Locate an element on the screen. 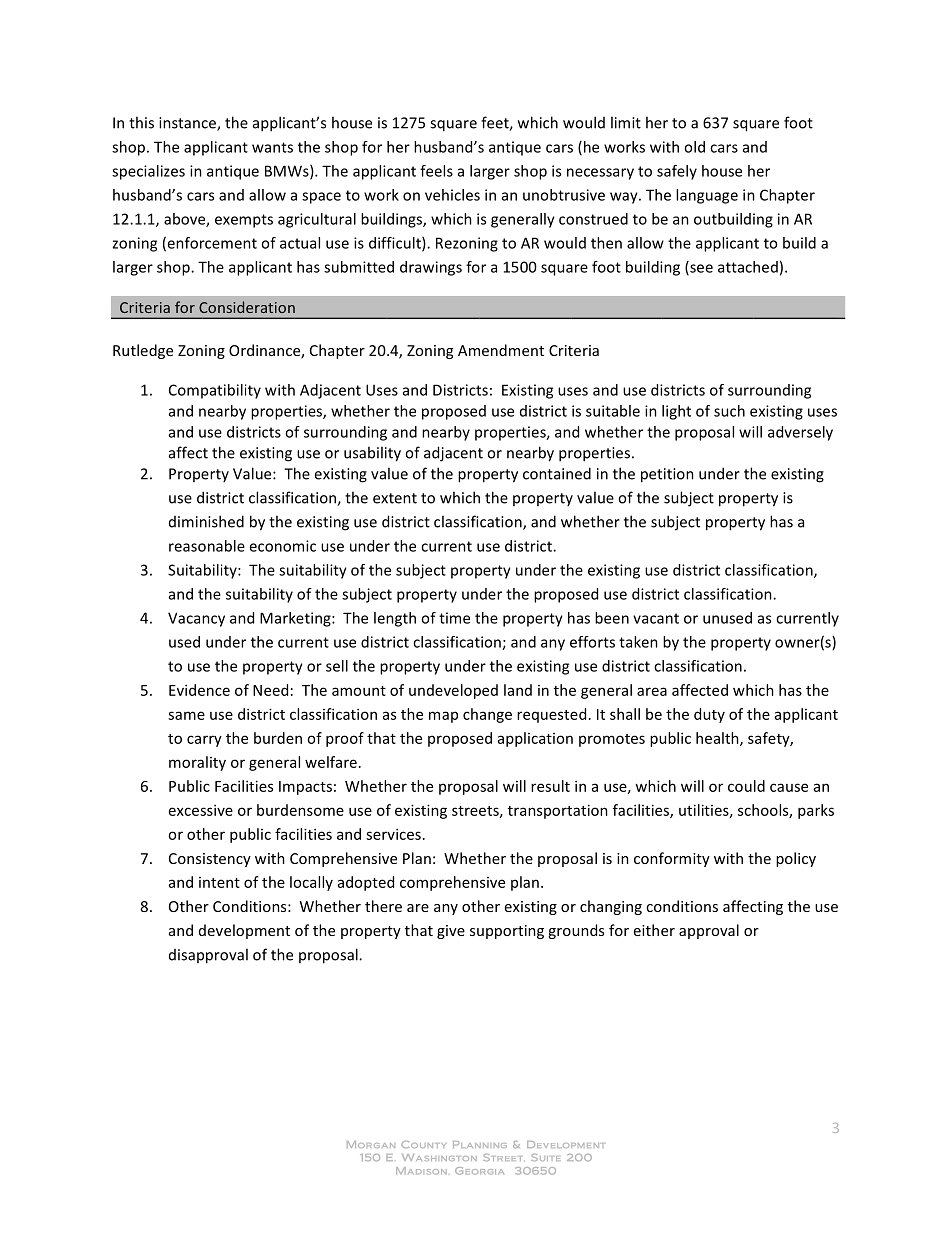 The height and width of the screenshot is (1233, 952). give is located at coordinates (451, 932).
